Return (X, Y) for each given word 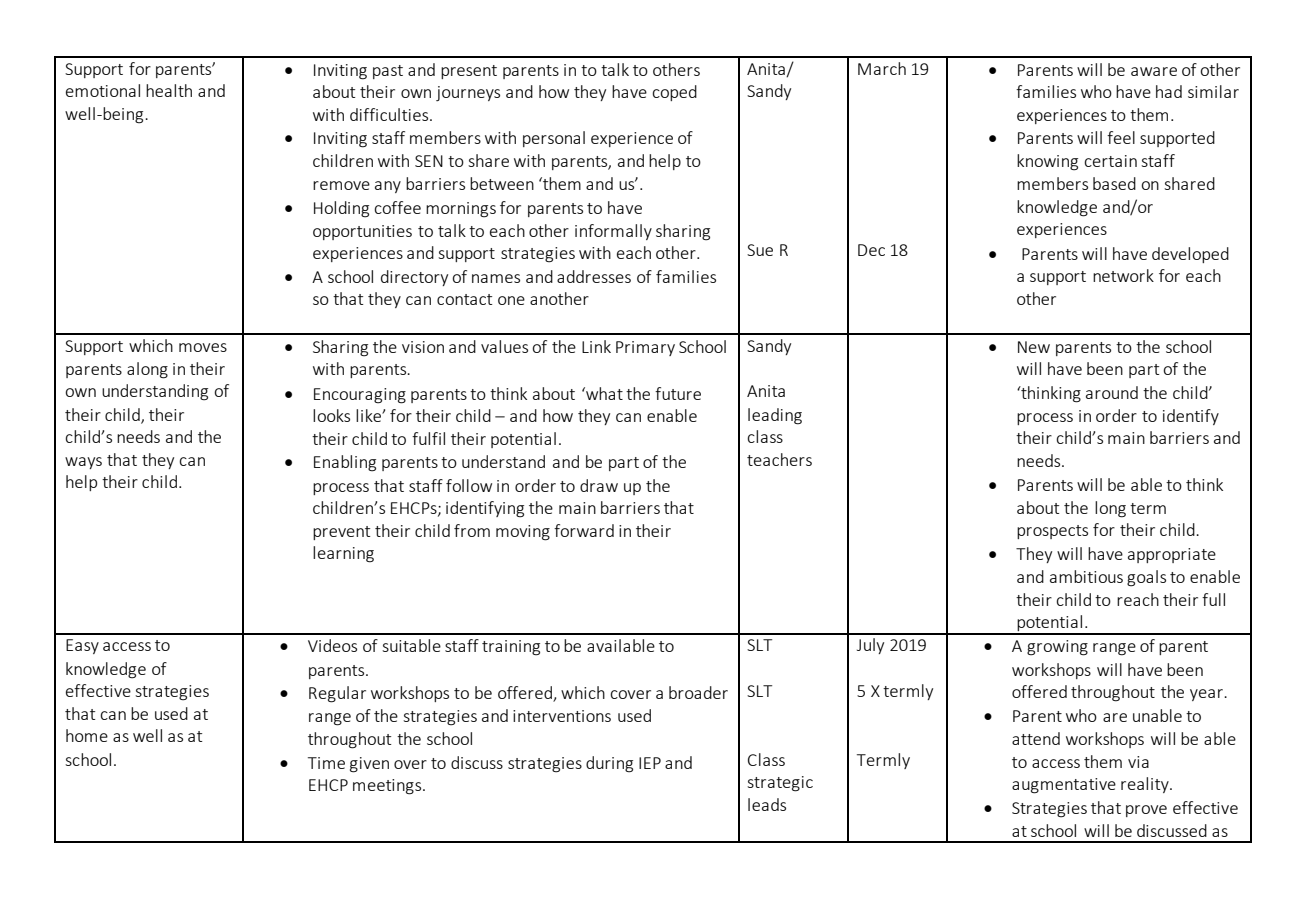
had (1169, 91)
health (169, 90)
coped (674, 93)
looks (331, 415)
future (678, 393)
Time (326, 763)
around (1112, 392)
